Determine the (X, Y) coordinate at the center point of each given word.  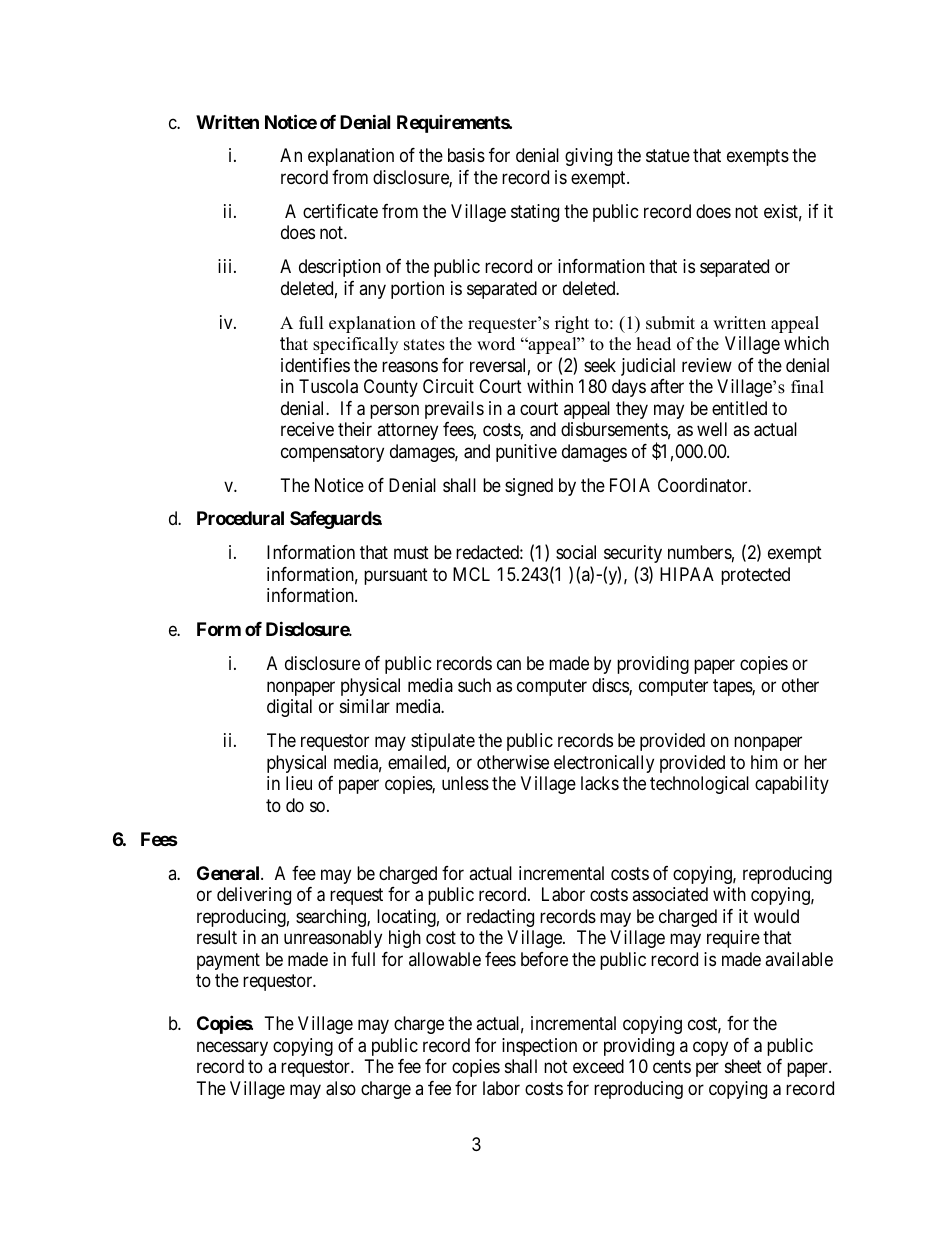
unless (465, 783)
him (764, 762)
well (712, 429)
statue (668, 156)
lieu (299, 783)
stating (535, 213)
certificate (340, 211)
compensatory (332, 453)
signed (529, 487)
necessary (232, 1048)
